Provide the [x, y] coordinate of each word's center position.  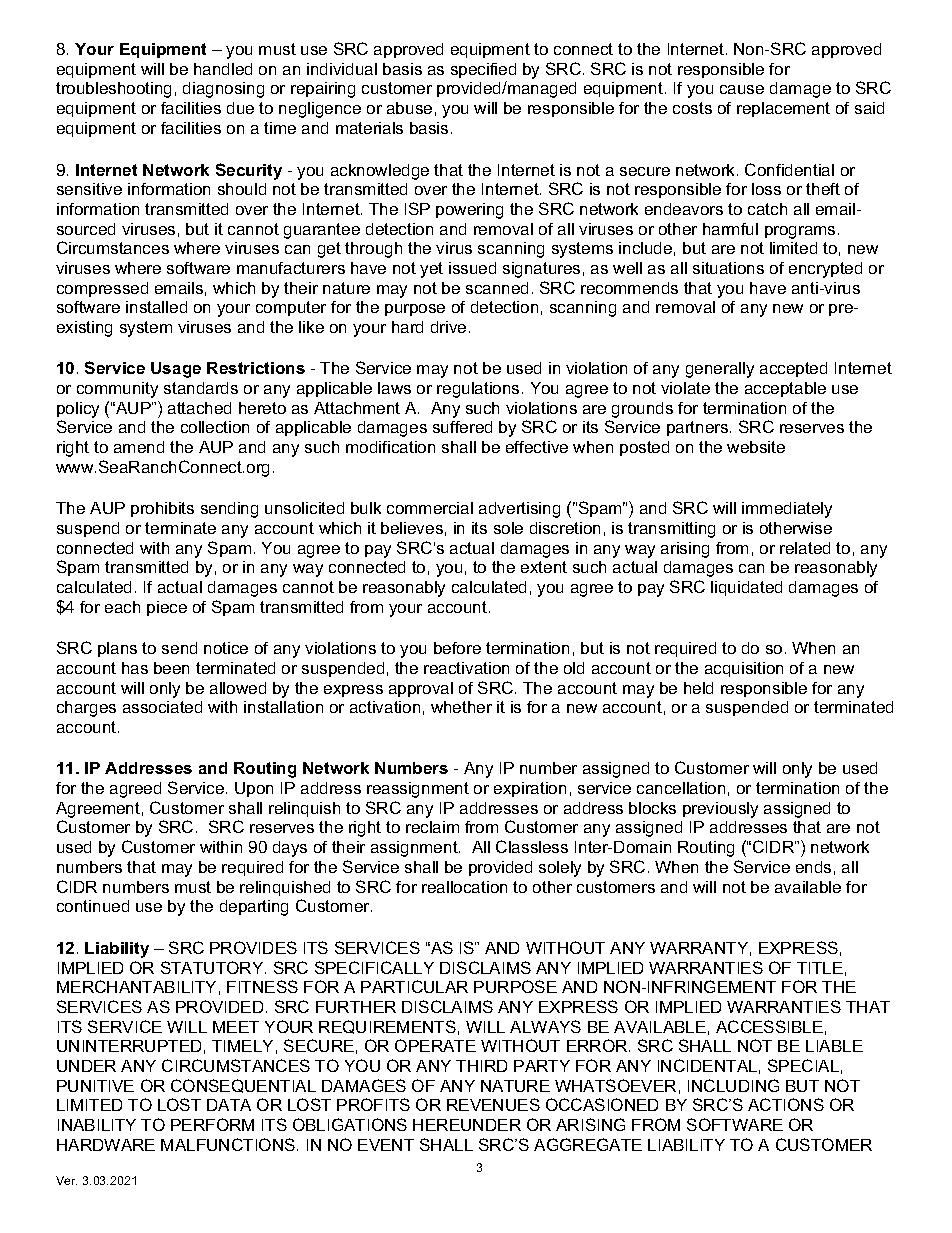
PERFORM [212, 1124]
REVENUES [493, 1104]
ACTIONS [786, 1104]
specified [483, 70]
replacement [783, 109]
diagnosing [223, 90]
